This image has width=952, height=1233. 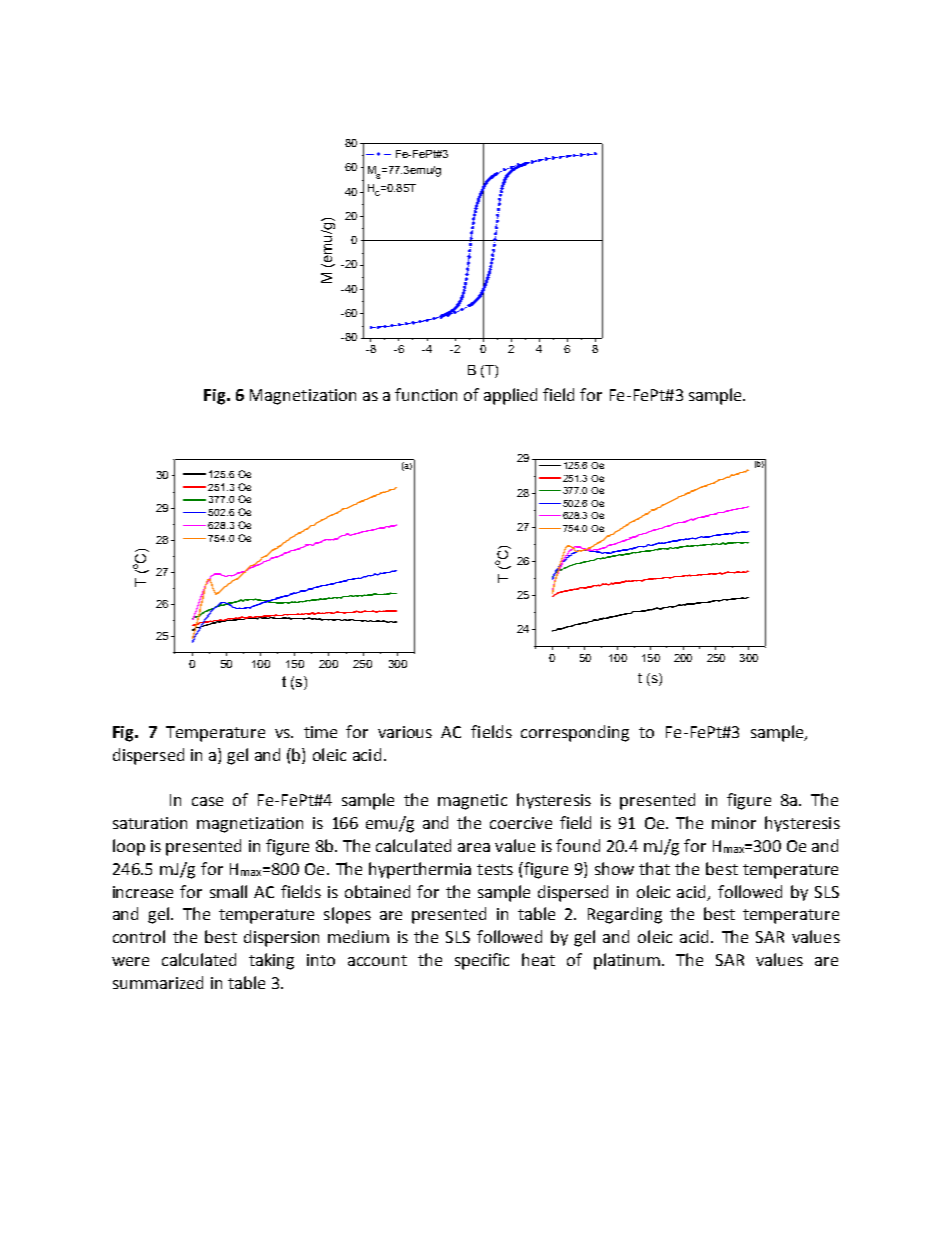 What do you see at coordinates (426, 394) in the image?
I see `function` at bounding box center [426, 394].
